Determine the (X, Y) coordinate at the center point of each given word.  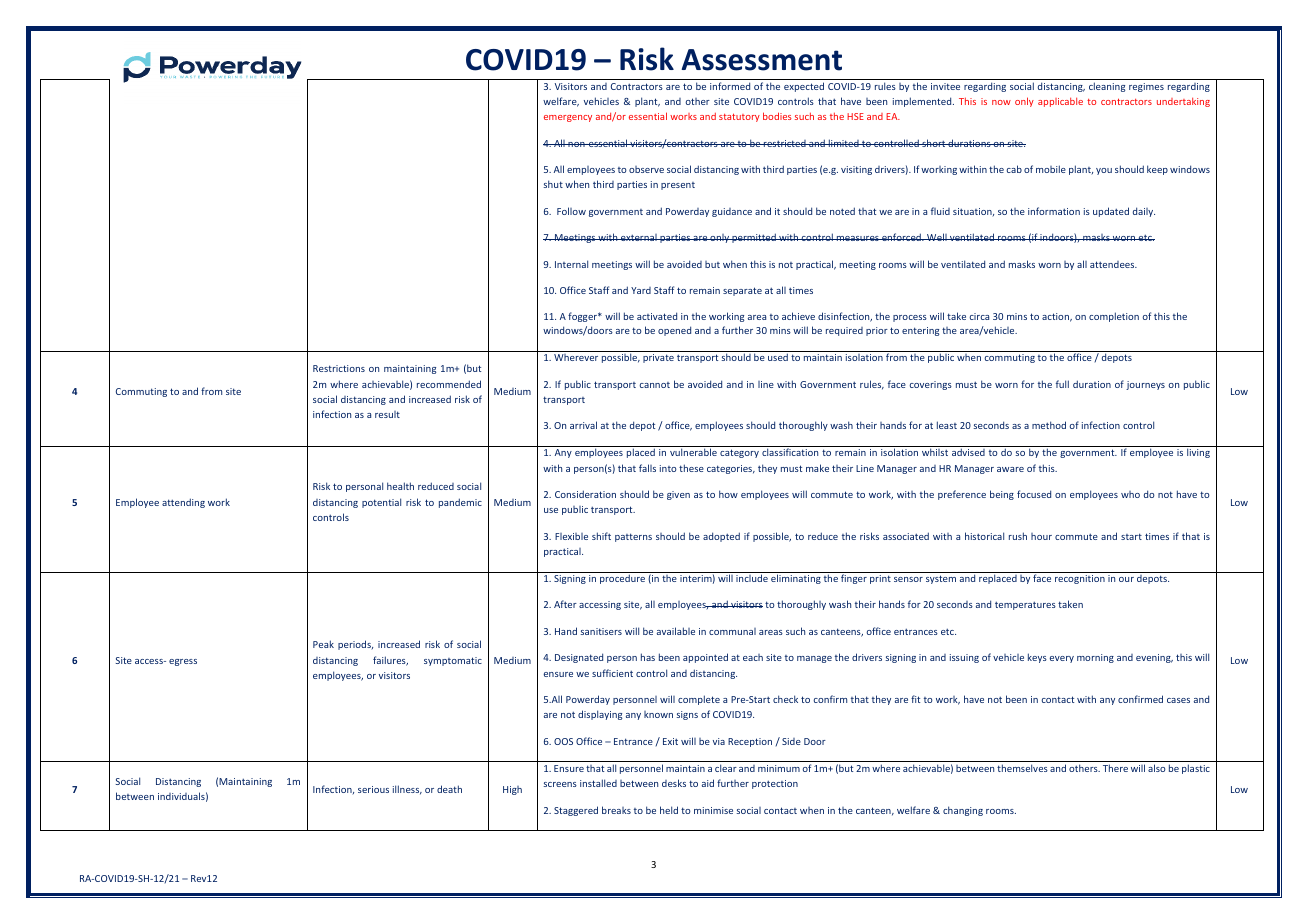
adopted (721, 537)
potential (381, 503)
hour (1041, 536)
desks (674, 783)
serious (373, 789)
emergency (568, 118)
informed (730, 86)
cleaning (1107, 87)
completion (1114, 317)
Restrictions (339, 368)
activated (657, 316)
